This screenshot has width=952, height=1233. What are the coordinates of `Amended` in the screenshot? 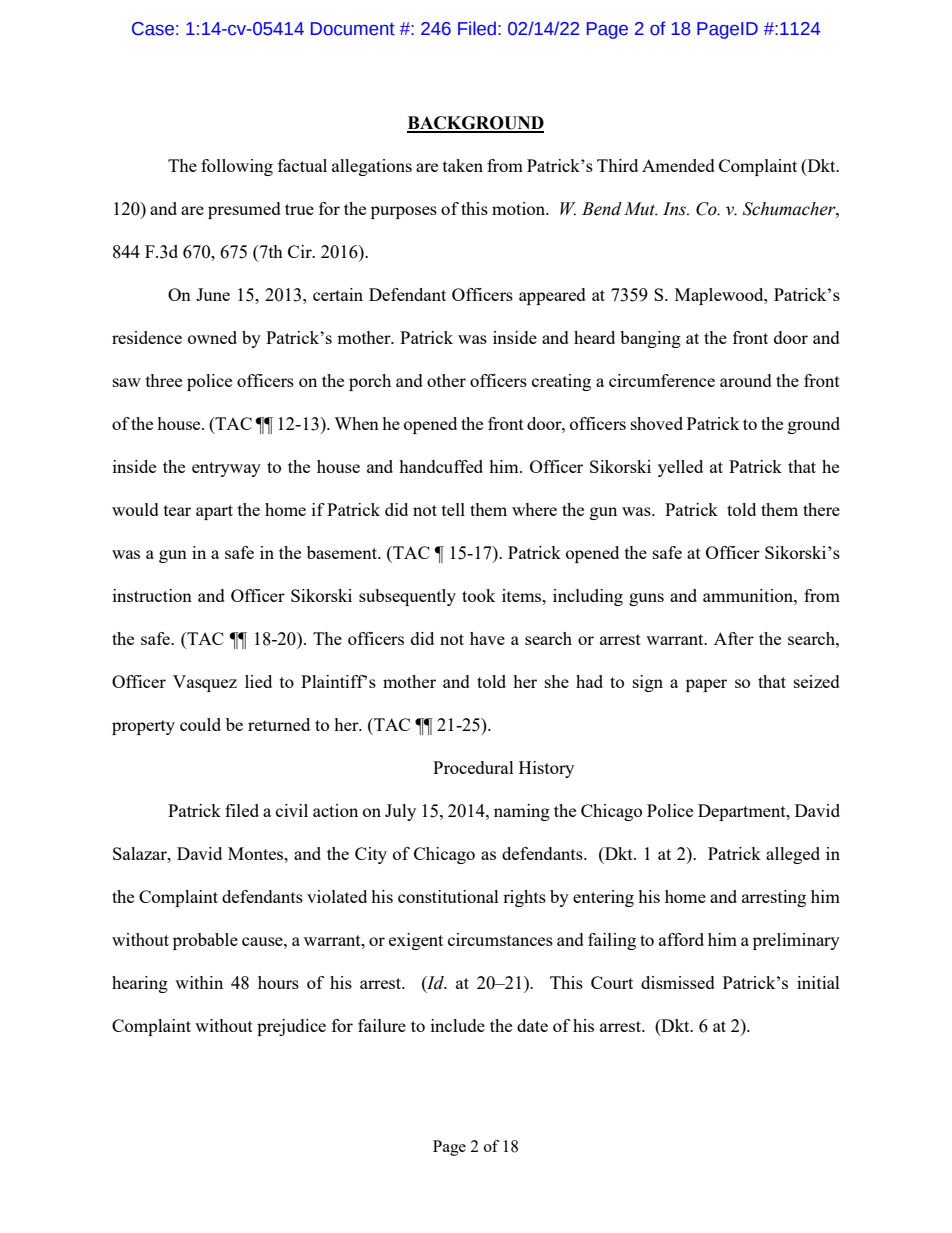 It's located at (678, 165).
